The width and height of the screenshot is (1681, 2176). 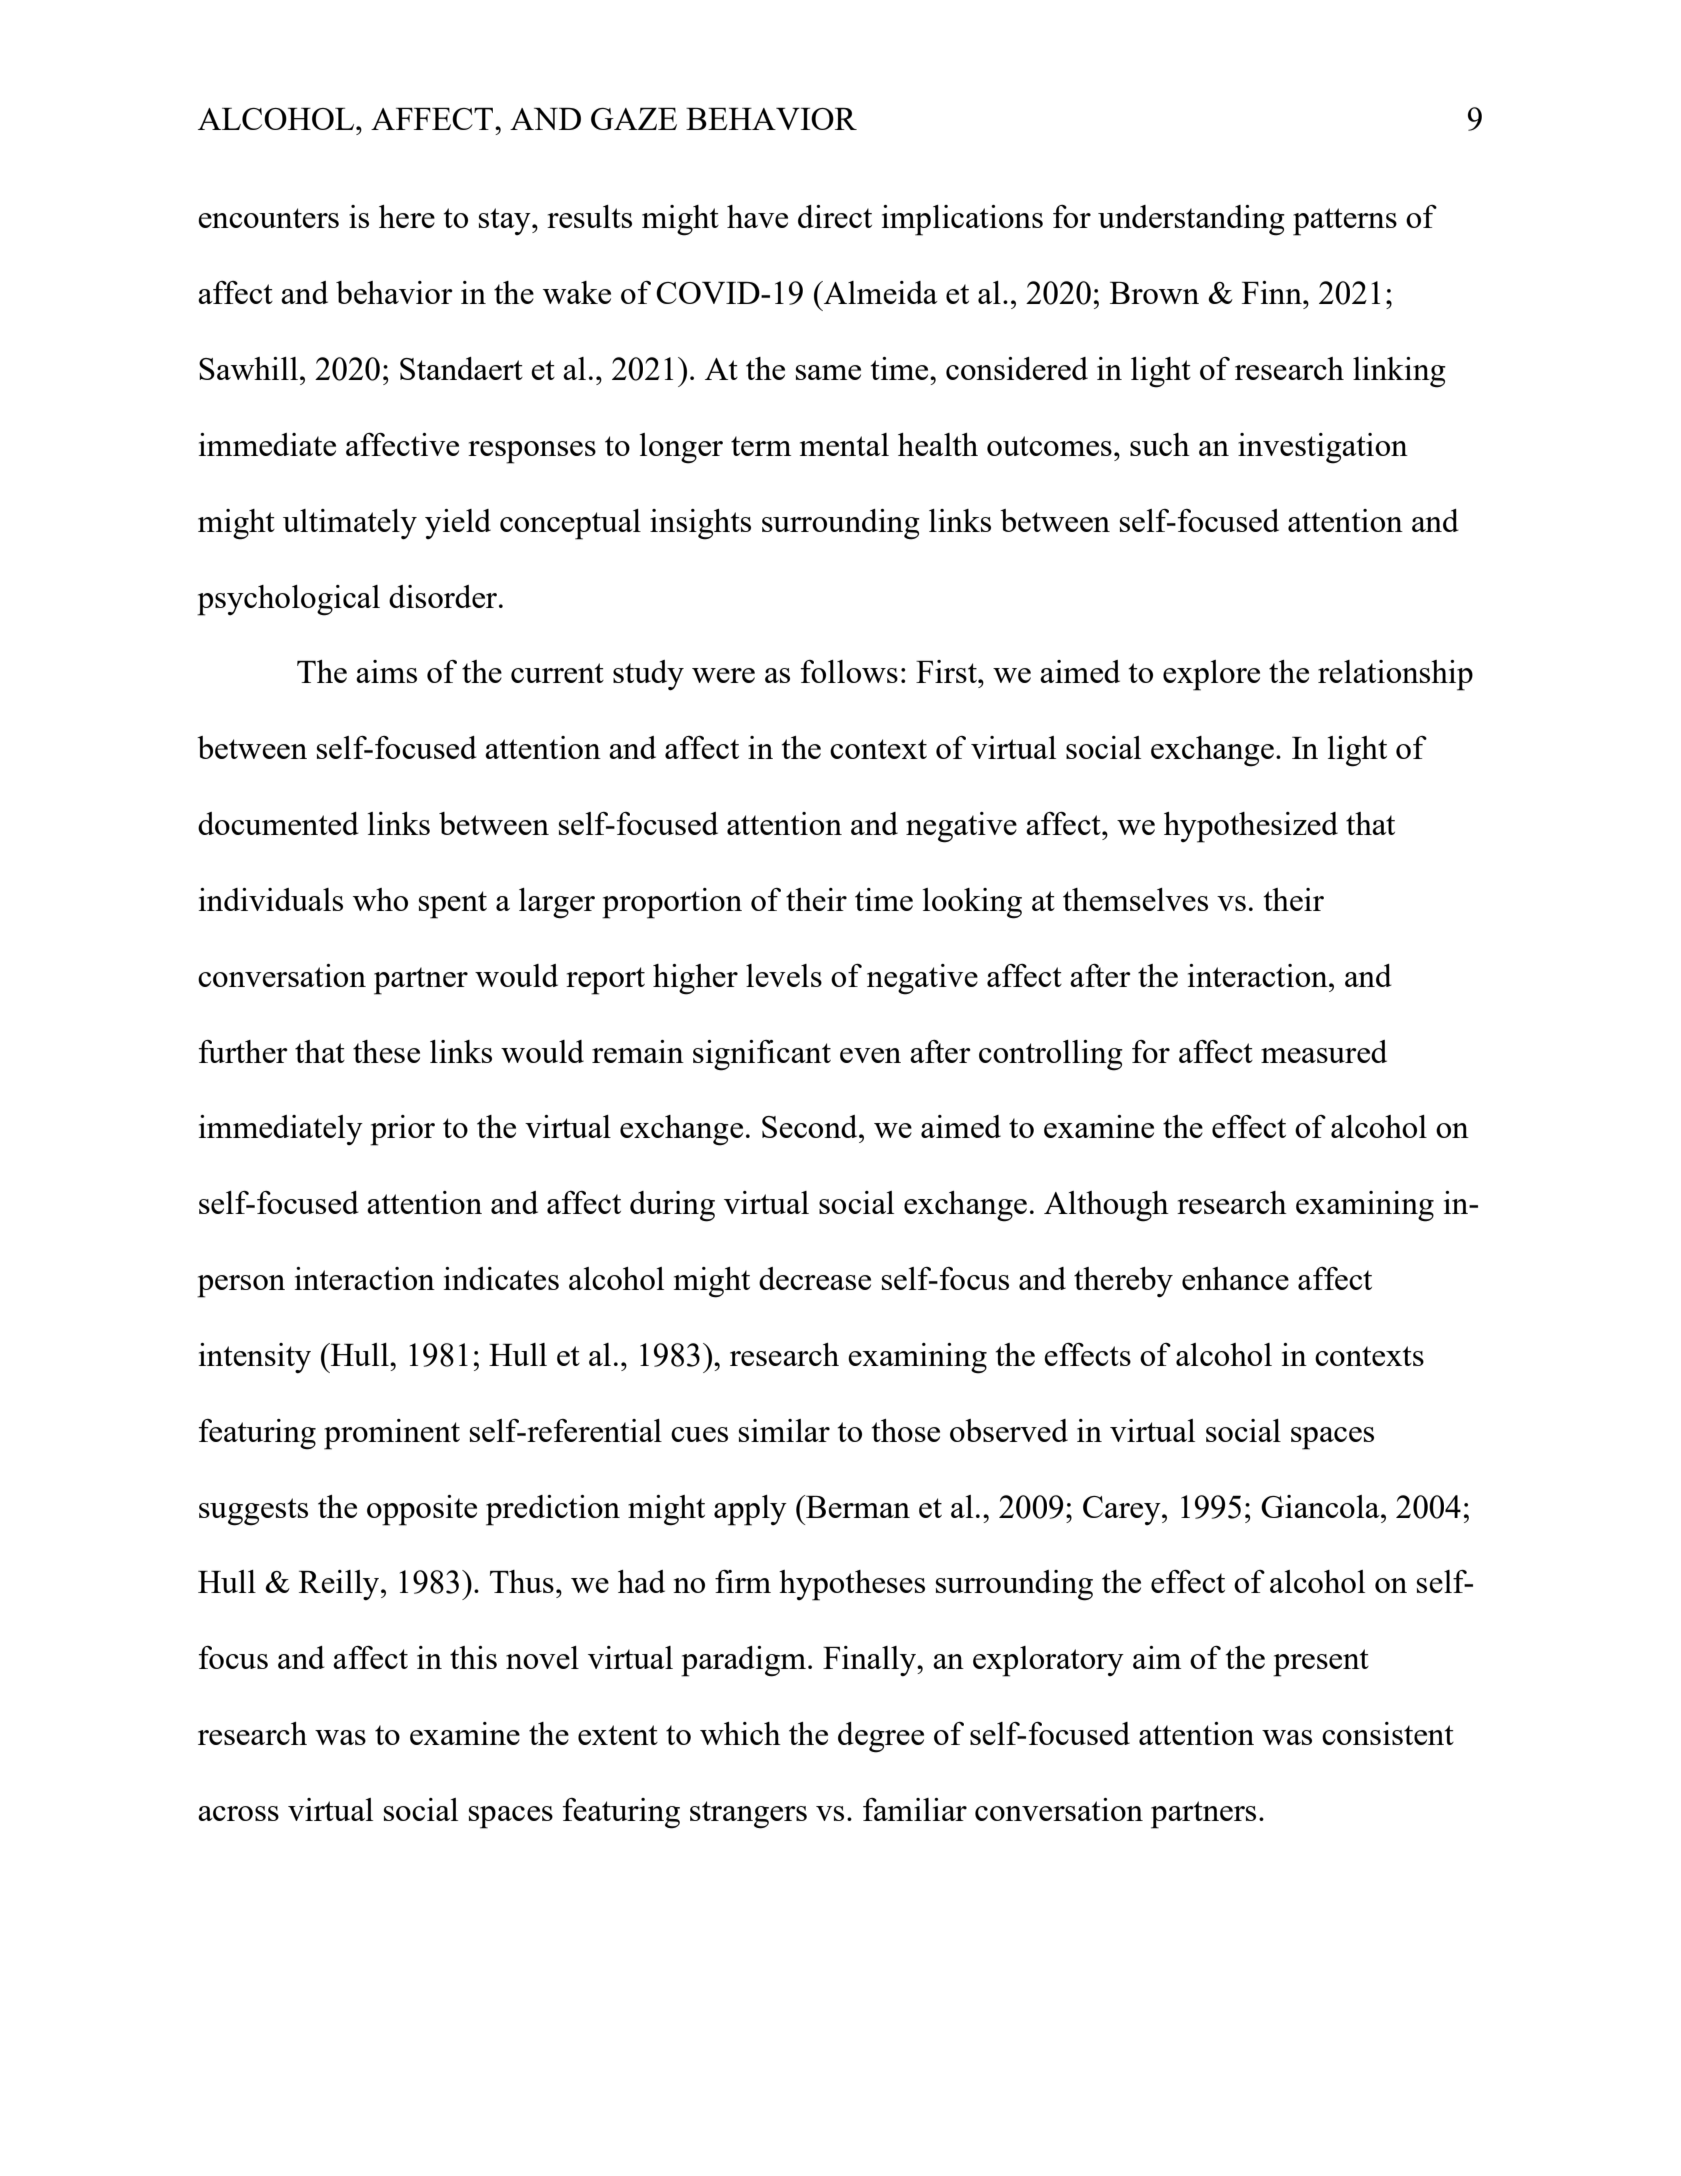 I want to click on levels, so click(x=784, y=975).
